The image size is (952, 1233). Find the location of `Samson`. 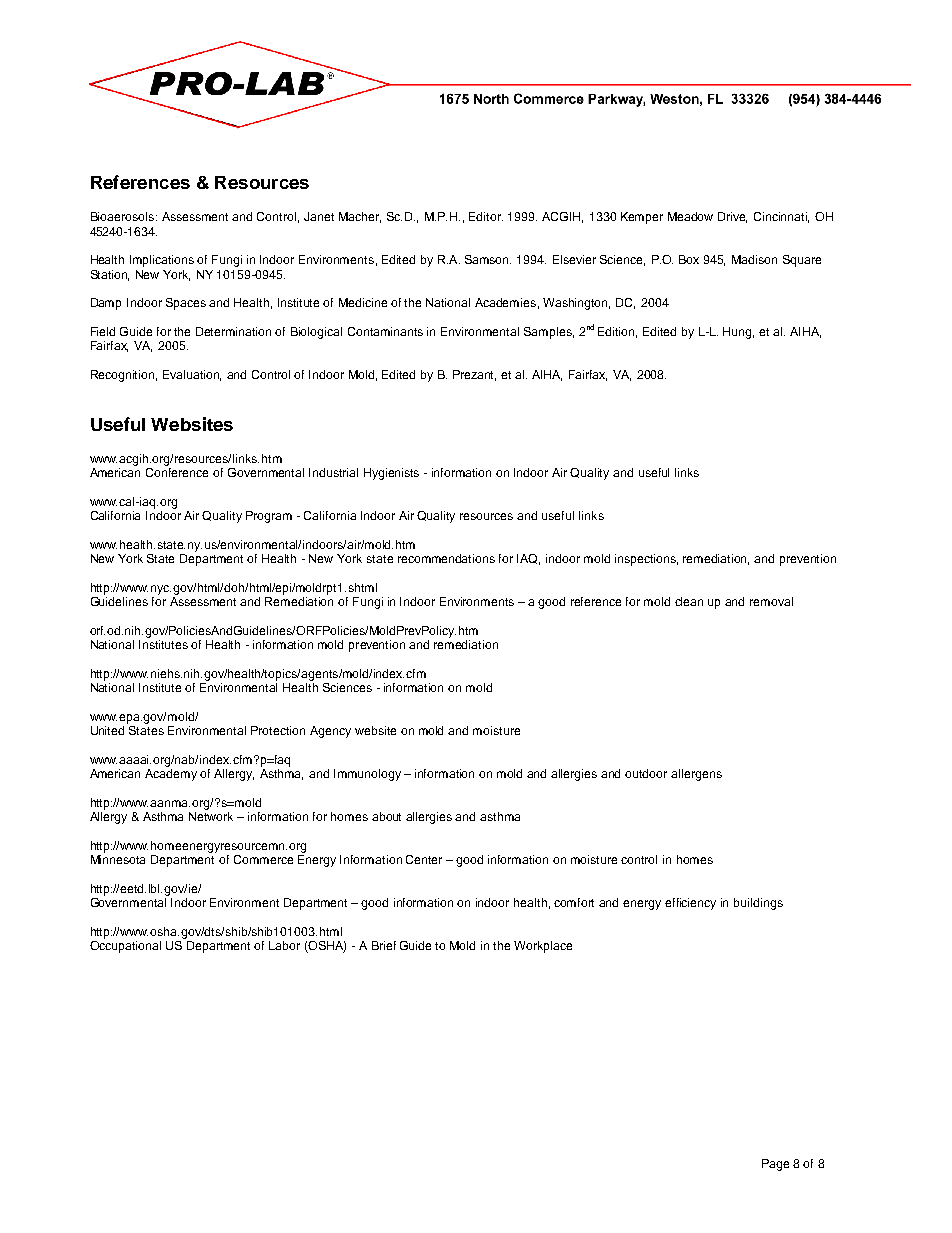

Samson is located at coordinates (488, 259).
